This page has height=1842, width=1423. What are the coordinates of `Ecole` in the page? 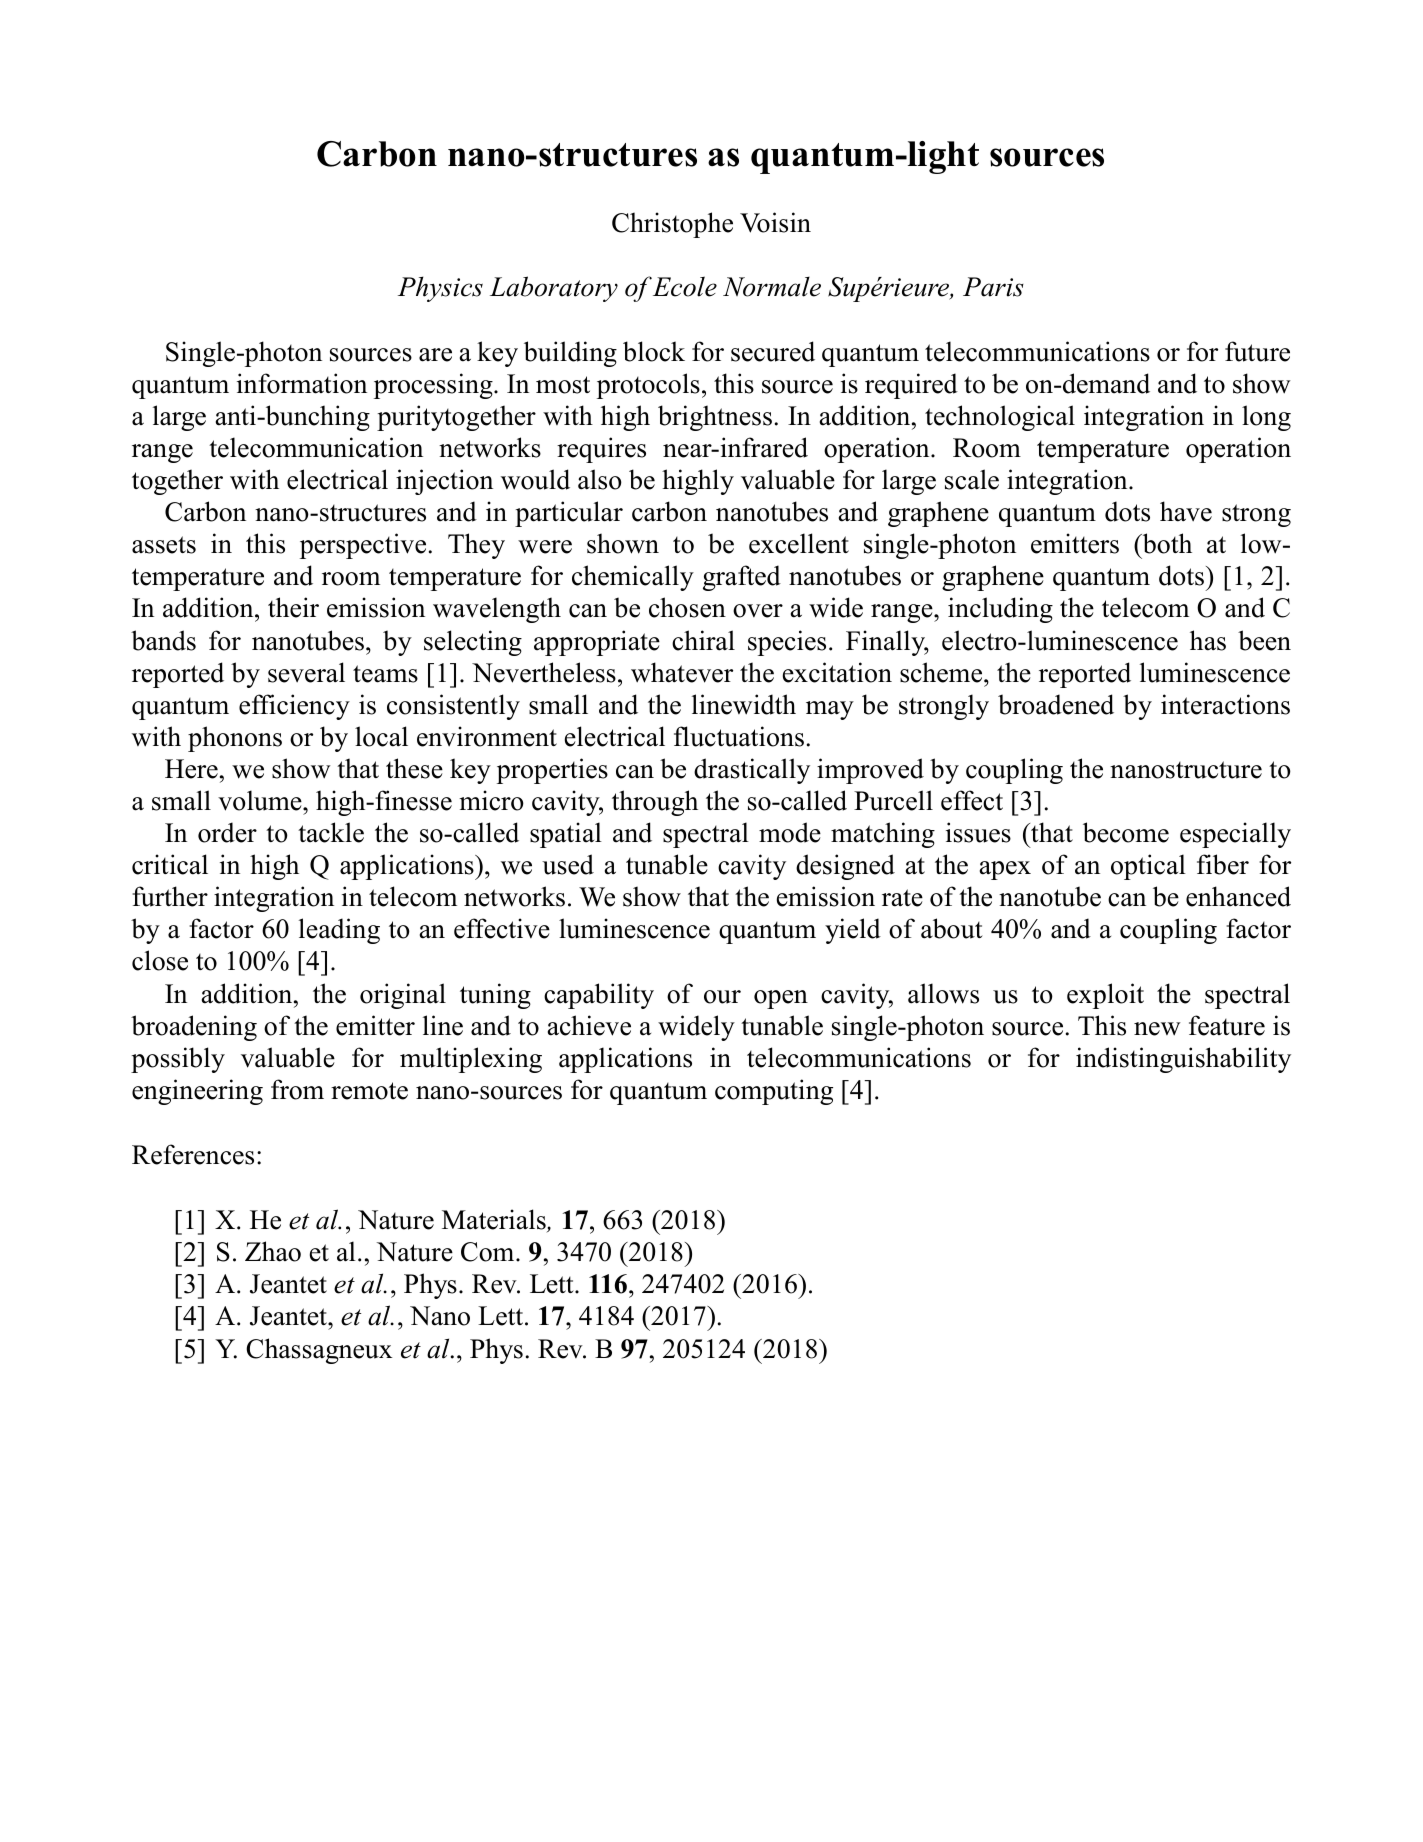 It's located at (685, 286).
